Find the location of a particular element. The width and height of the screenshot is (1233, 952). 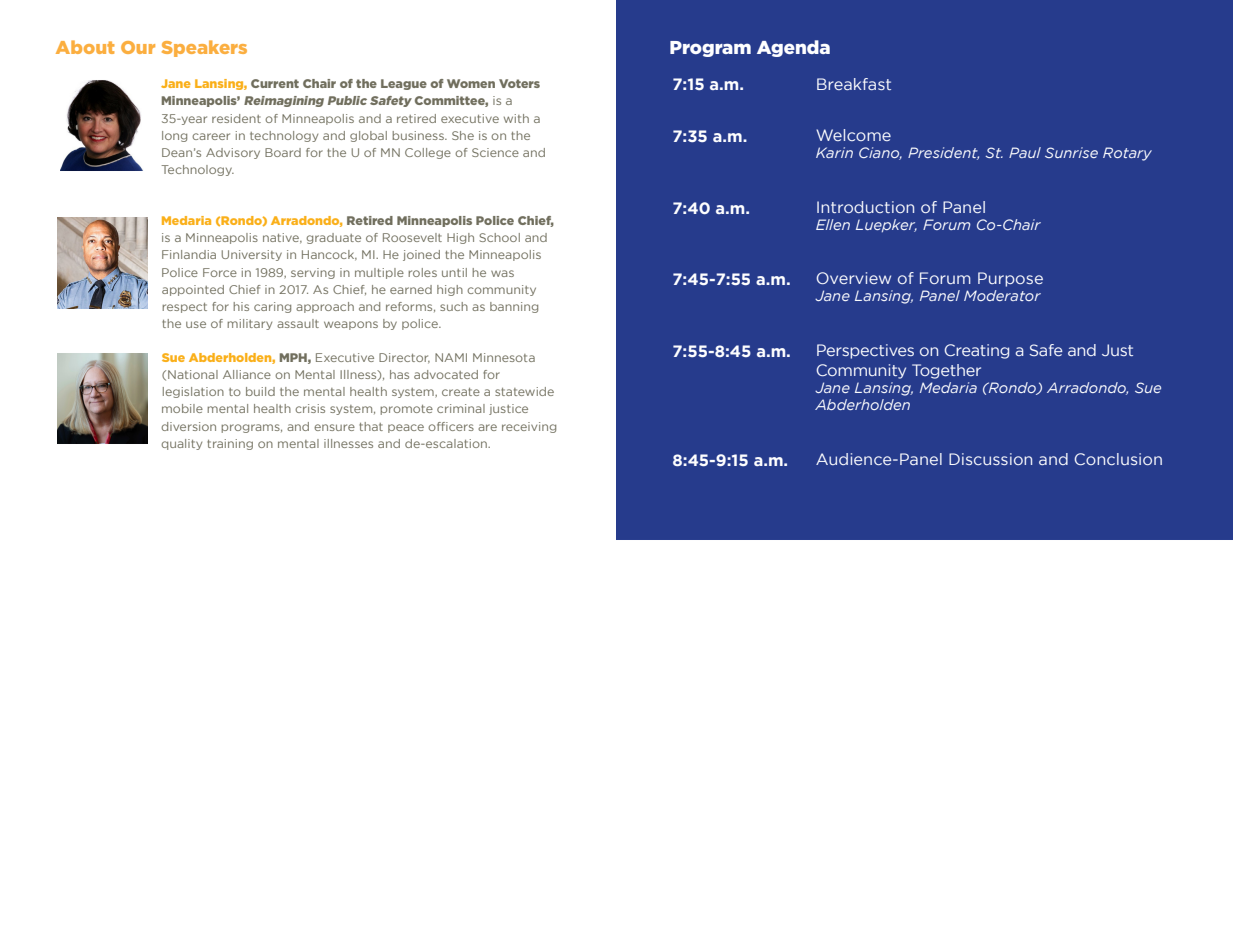

training is located at coordinates (230, 444).
